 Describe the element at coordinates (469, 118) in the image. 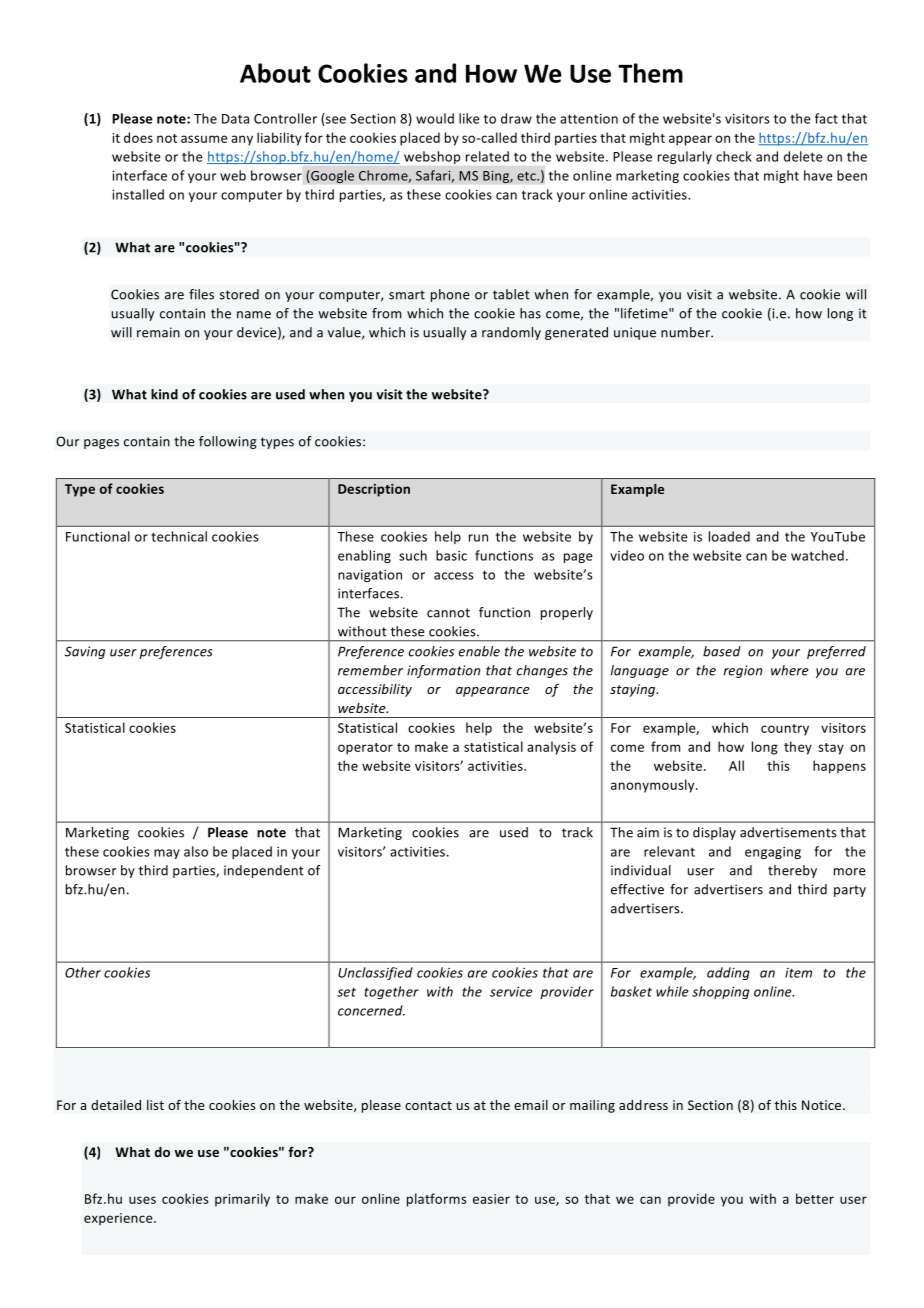

I see `like` at that location.
